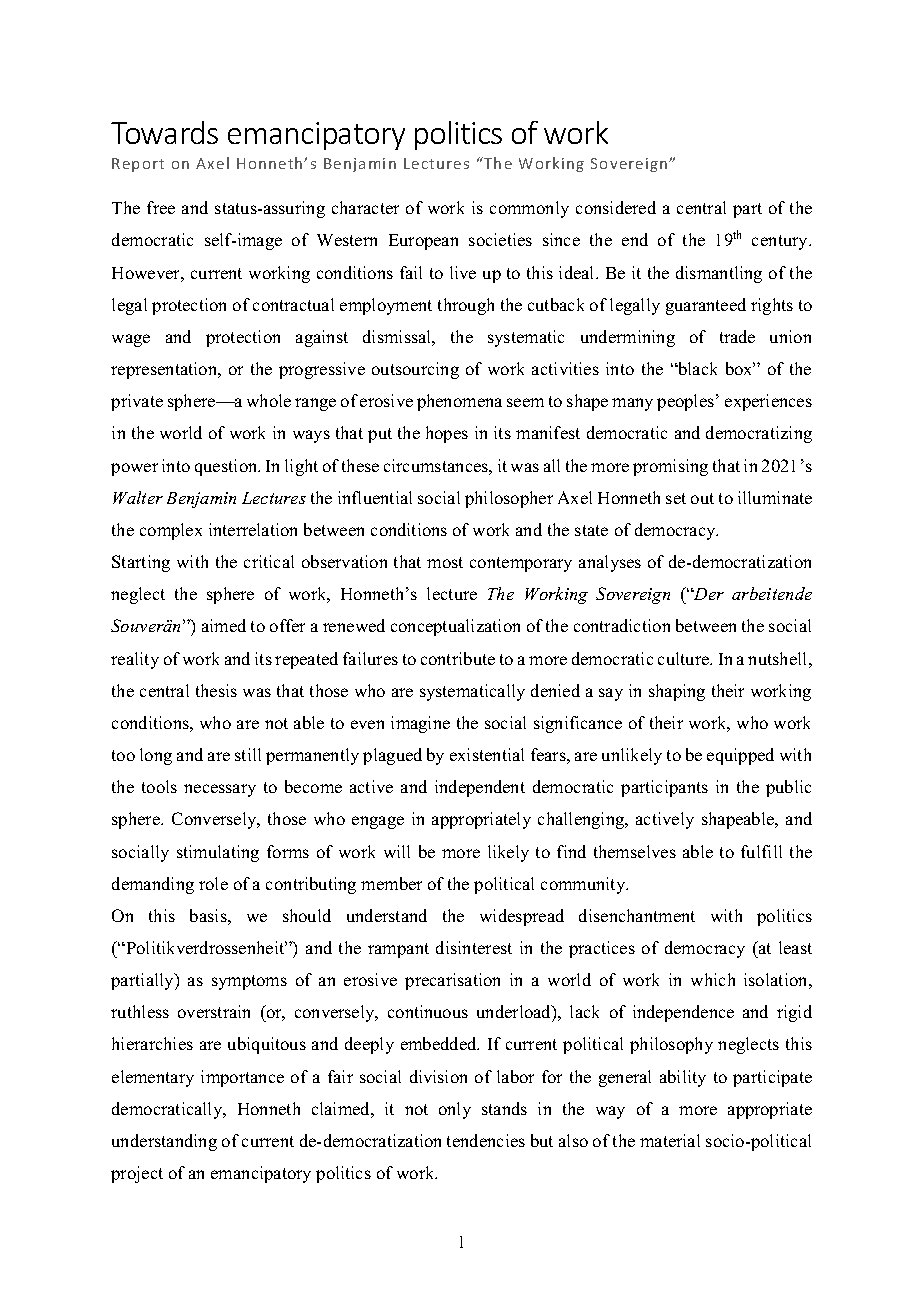 The width and height of the screenshot is (924, 1308). Describe the element at coordinates (480, 788) in the screenshot. I see `independent` at that location.
